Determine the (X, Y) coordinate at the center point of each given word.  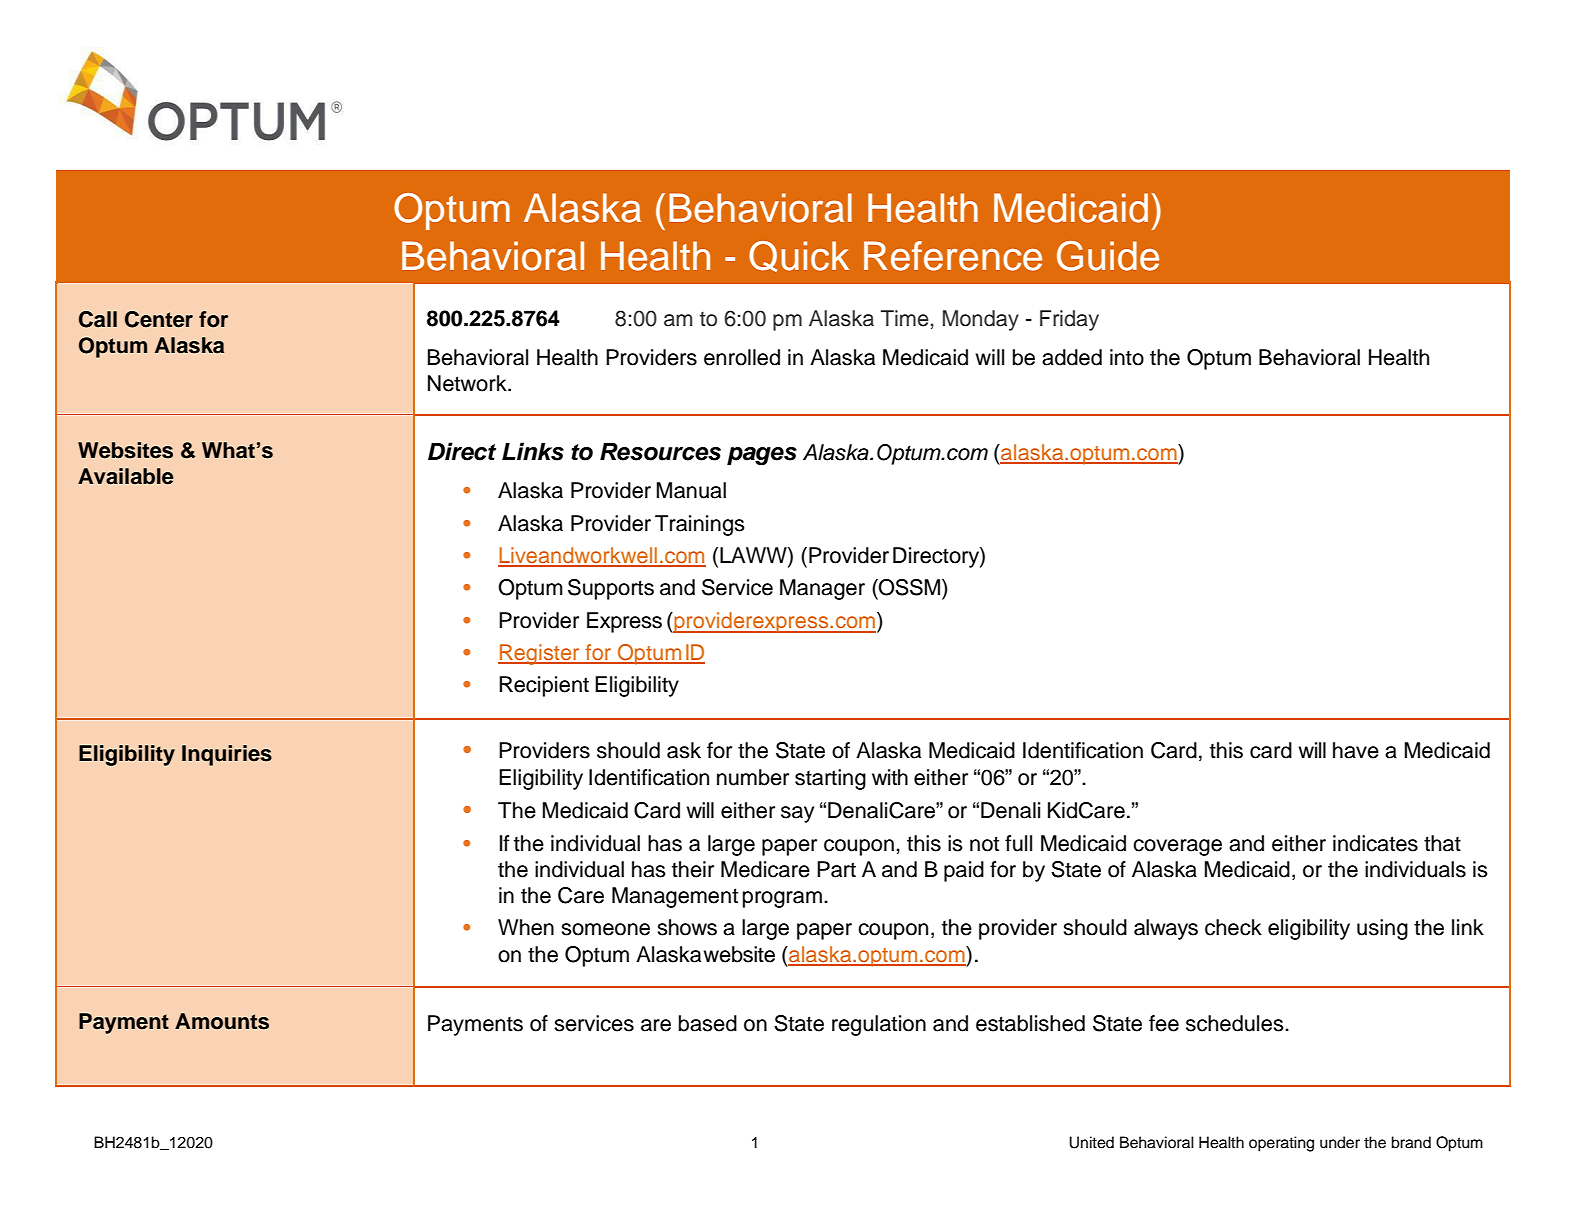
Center (159, 319)
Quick (799, 256)
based (708, 1023)
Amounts (222, 1021)
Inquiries (227, 755)
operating (1281, 1144)
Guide (1108, 256)
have (1356, 750)
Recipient (544, 686)
